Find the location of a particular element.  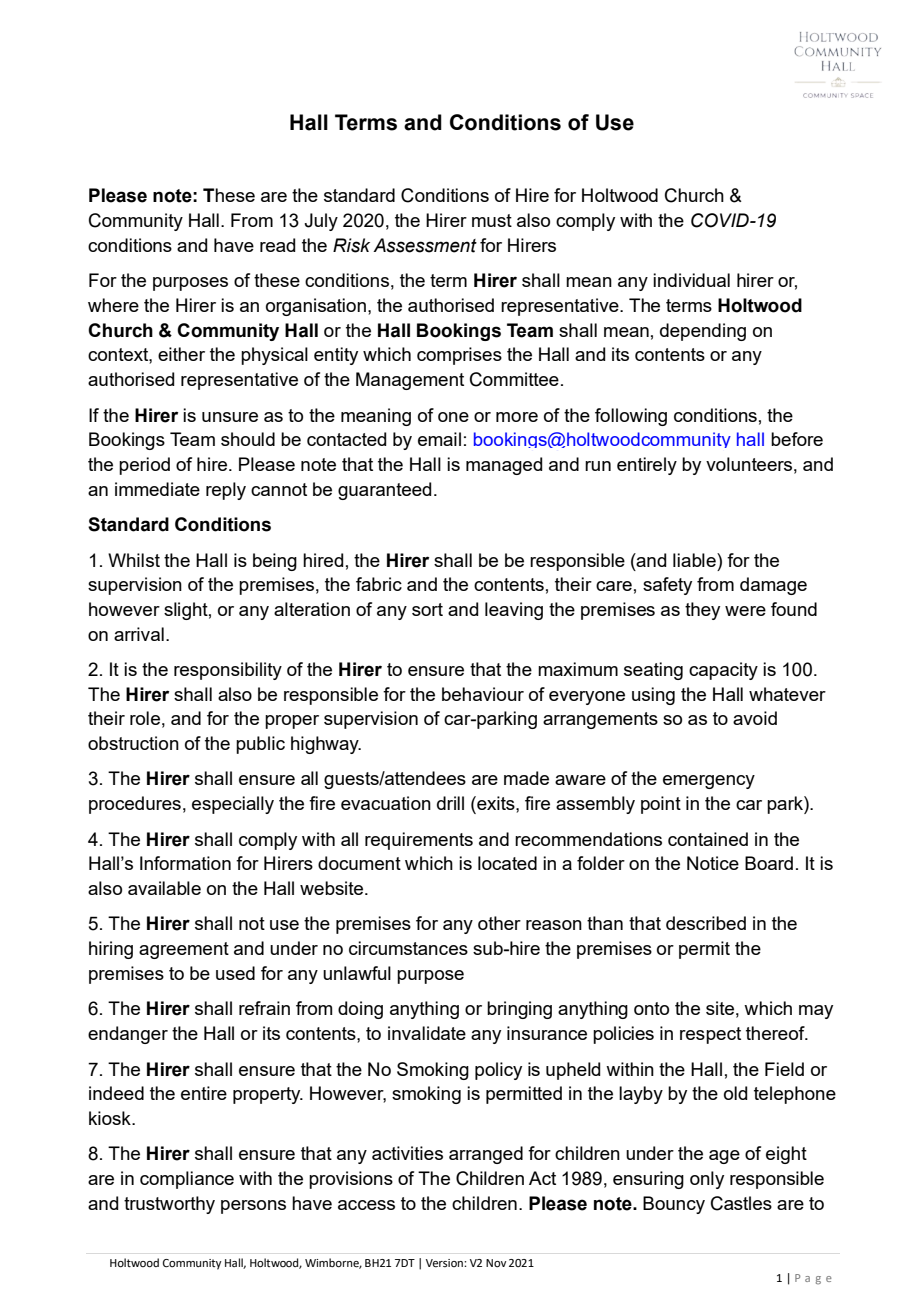

Version is located at coordinates (445, 1263).
